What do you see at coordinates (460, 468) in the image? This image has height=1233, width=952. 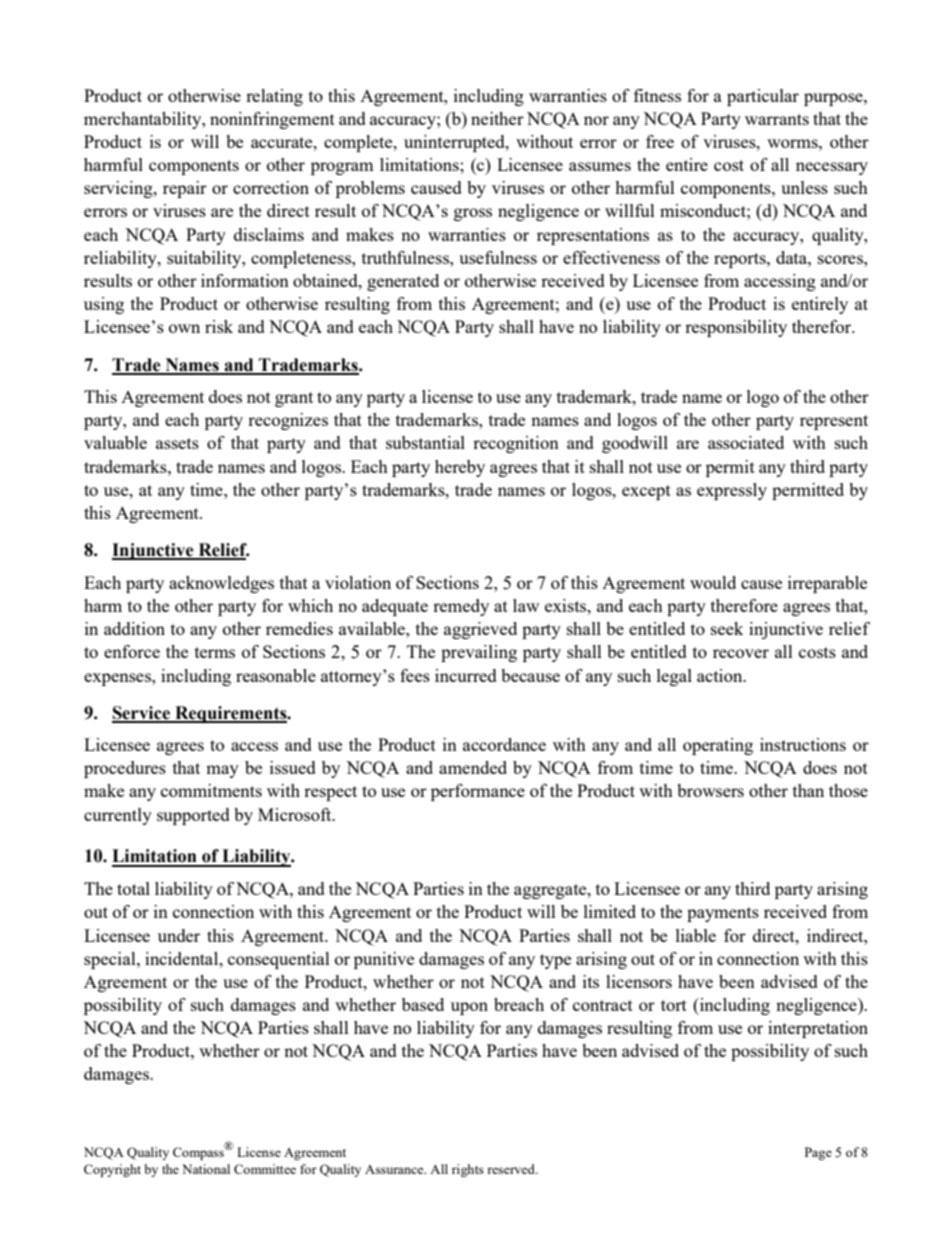 I see `hereby` at bounding box center [460, 468].
